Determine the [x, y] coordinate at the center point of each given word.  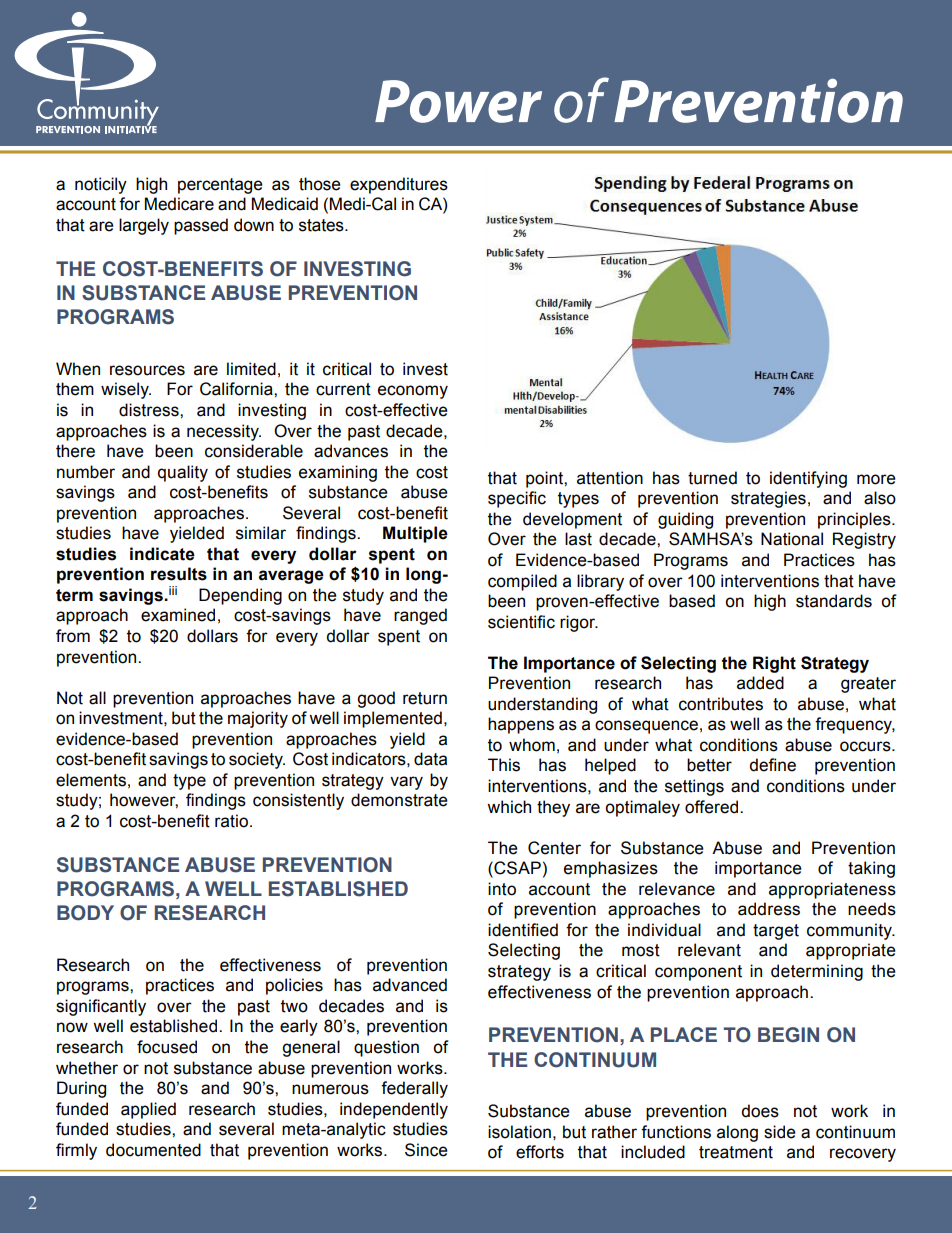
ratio [231, 821]
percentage [220, 186]
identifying [808, 479]
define [772, 765]
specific [517, 499]
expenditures [399, 185]
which [509, 807]
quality [183, 473]
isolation [519, 1132]
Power [458, 101]
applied [148, 1110]
